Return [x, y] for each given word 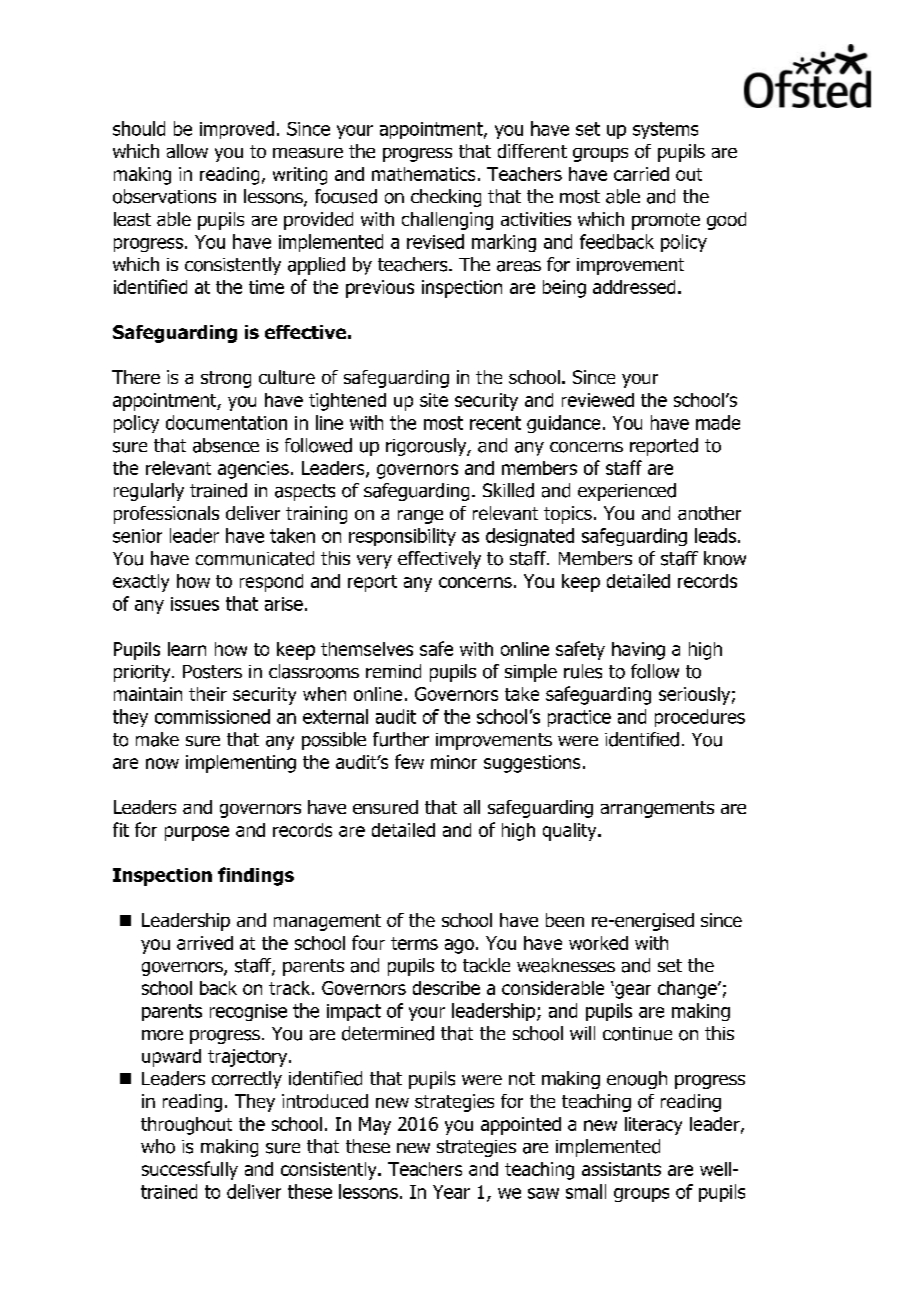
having [638, 651]
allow [187, 151]
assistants [621, 1169]
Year [451, 1192]
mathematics [423, 174]
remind [393, 671]
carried [641, 174]
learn [187, 649]
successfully [190, 1170]
